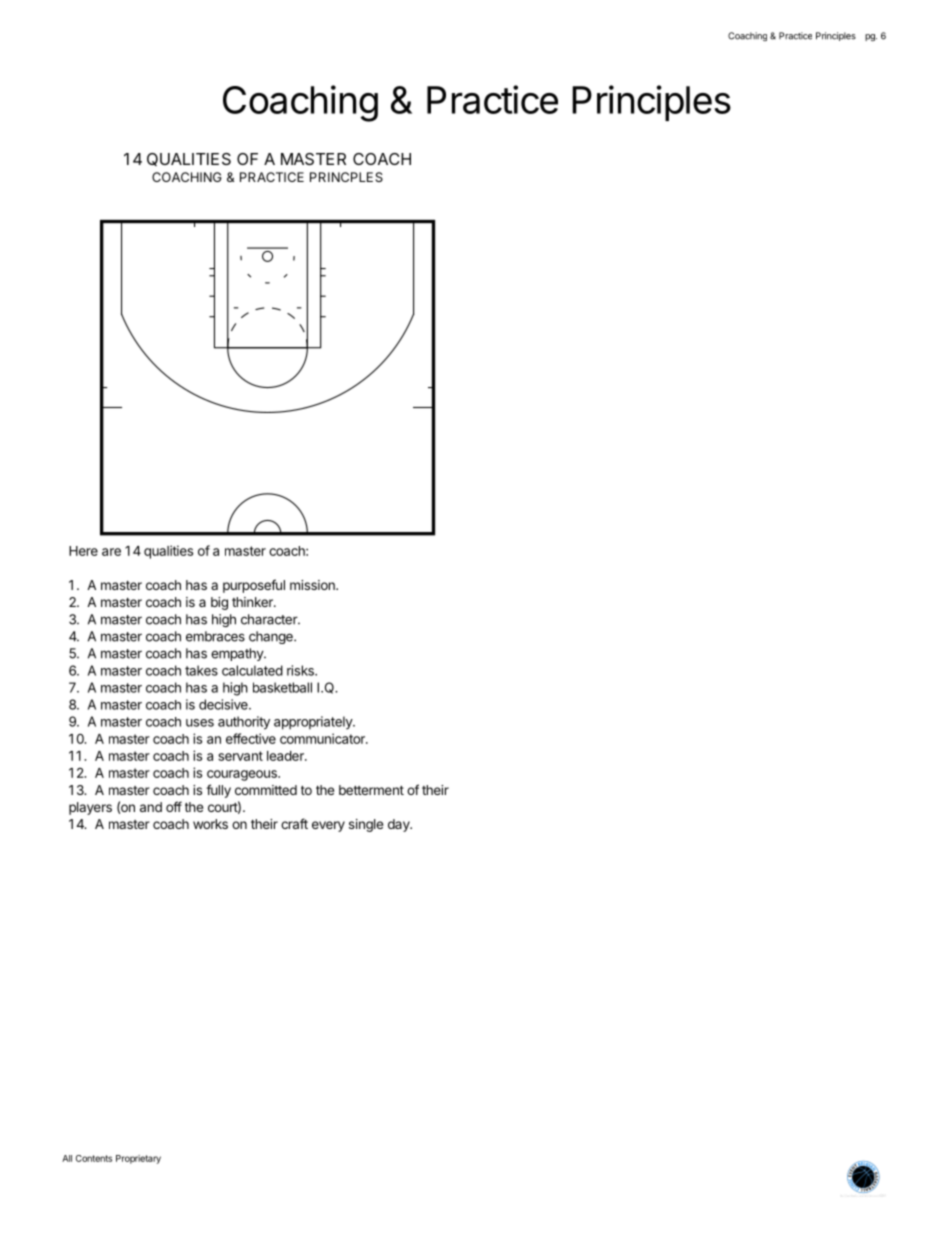  What do you see at coordinates (366, 825) in the image?
I see `single` at bounding box center [366, 825].
